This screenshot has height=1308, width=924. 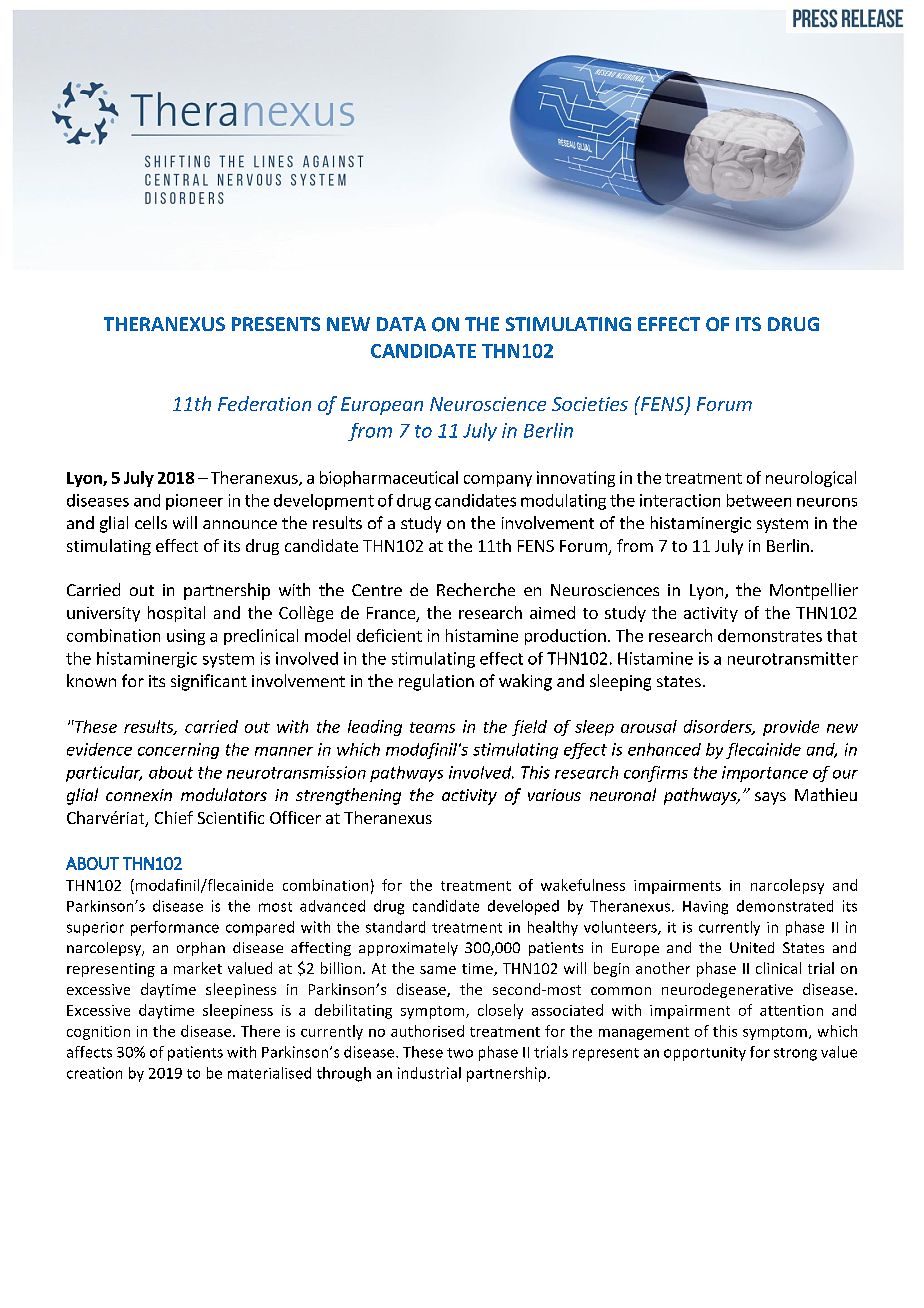 I want to click on says, so click(x=770, y=798).
